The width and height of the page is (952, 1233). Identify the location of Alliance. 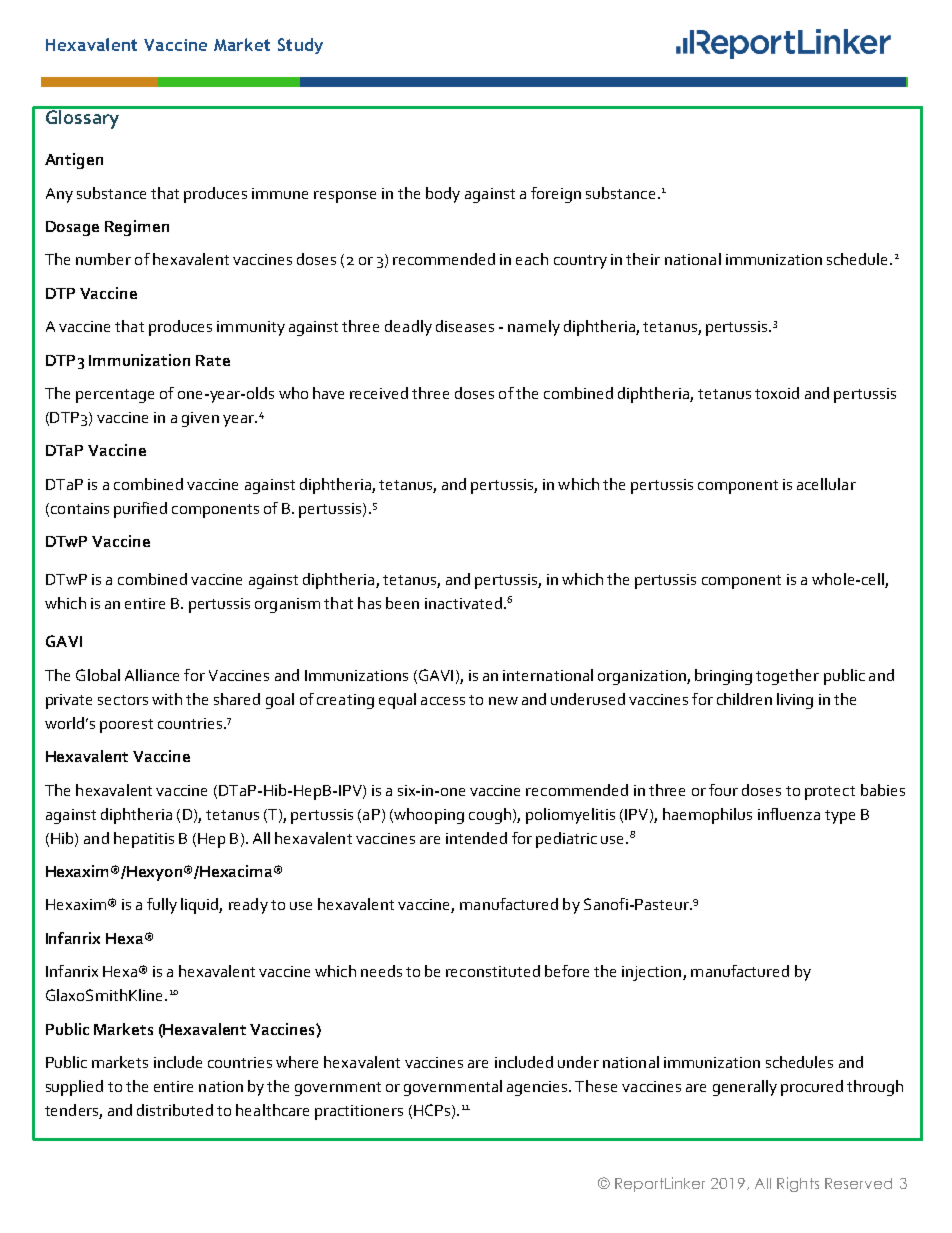
(152, 675).
